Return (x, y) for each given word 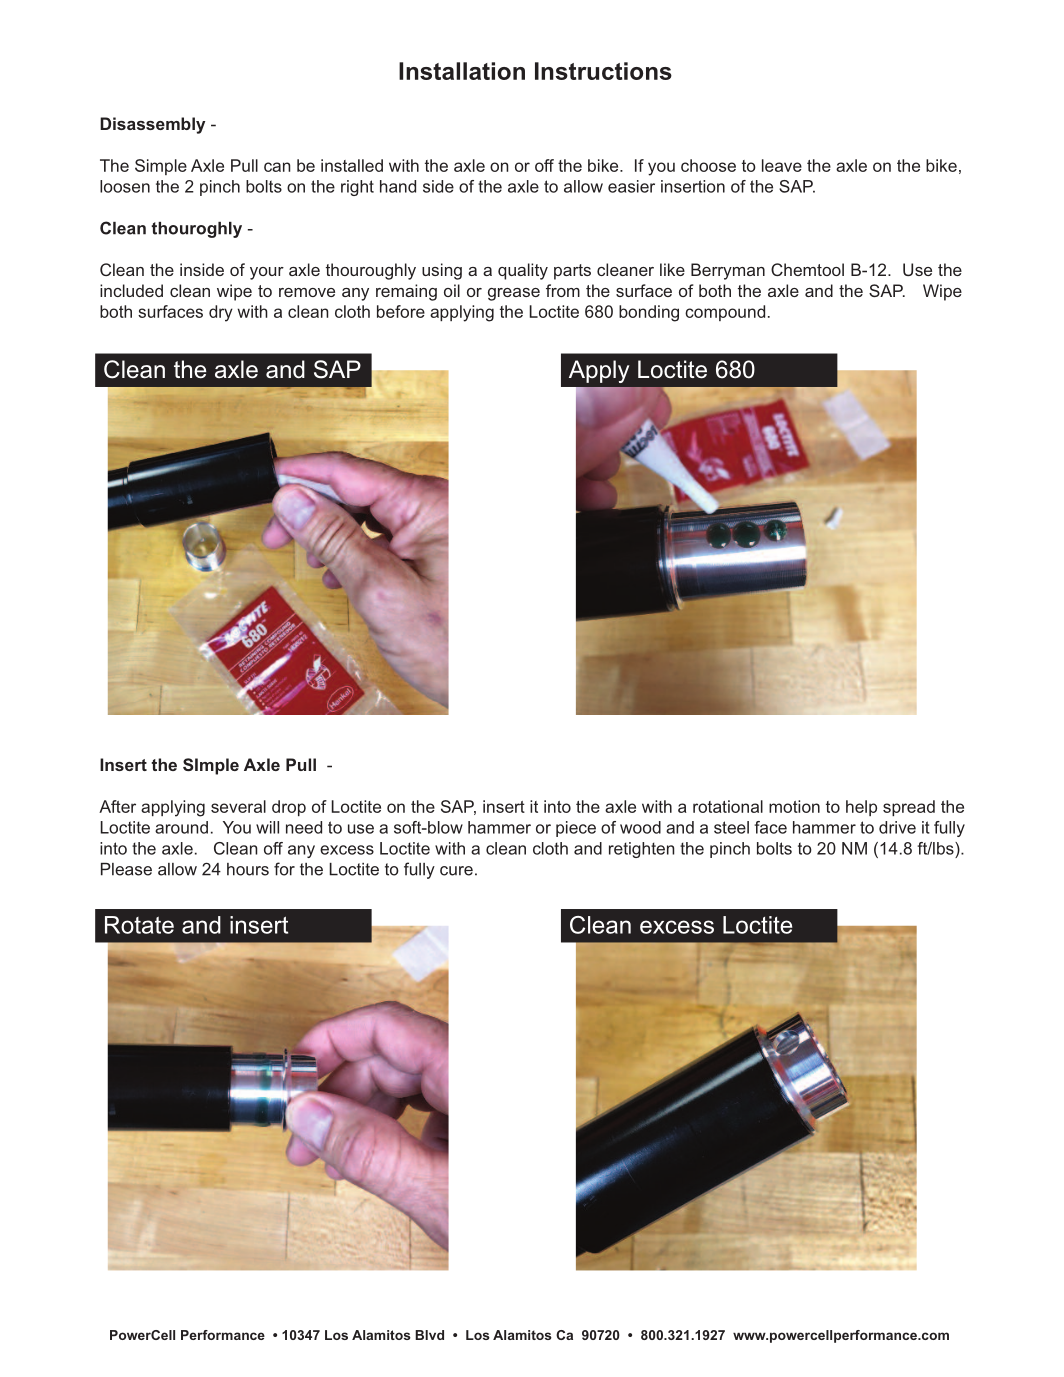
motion (794, 806)
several (238, 806)
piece (576, 829)
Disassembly (152, 125)
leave (782, 165)
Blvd (429, 1335)
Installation (462, 71)
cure (456, 871)
